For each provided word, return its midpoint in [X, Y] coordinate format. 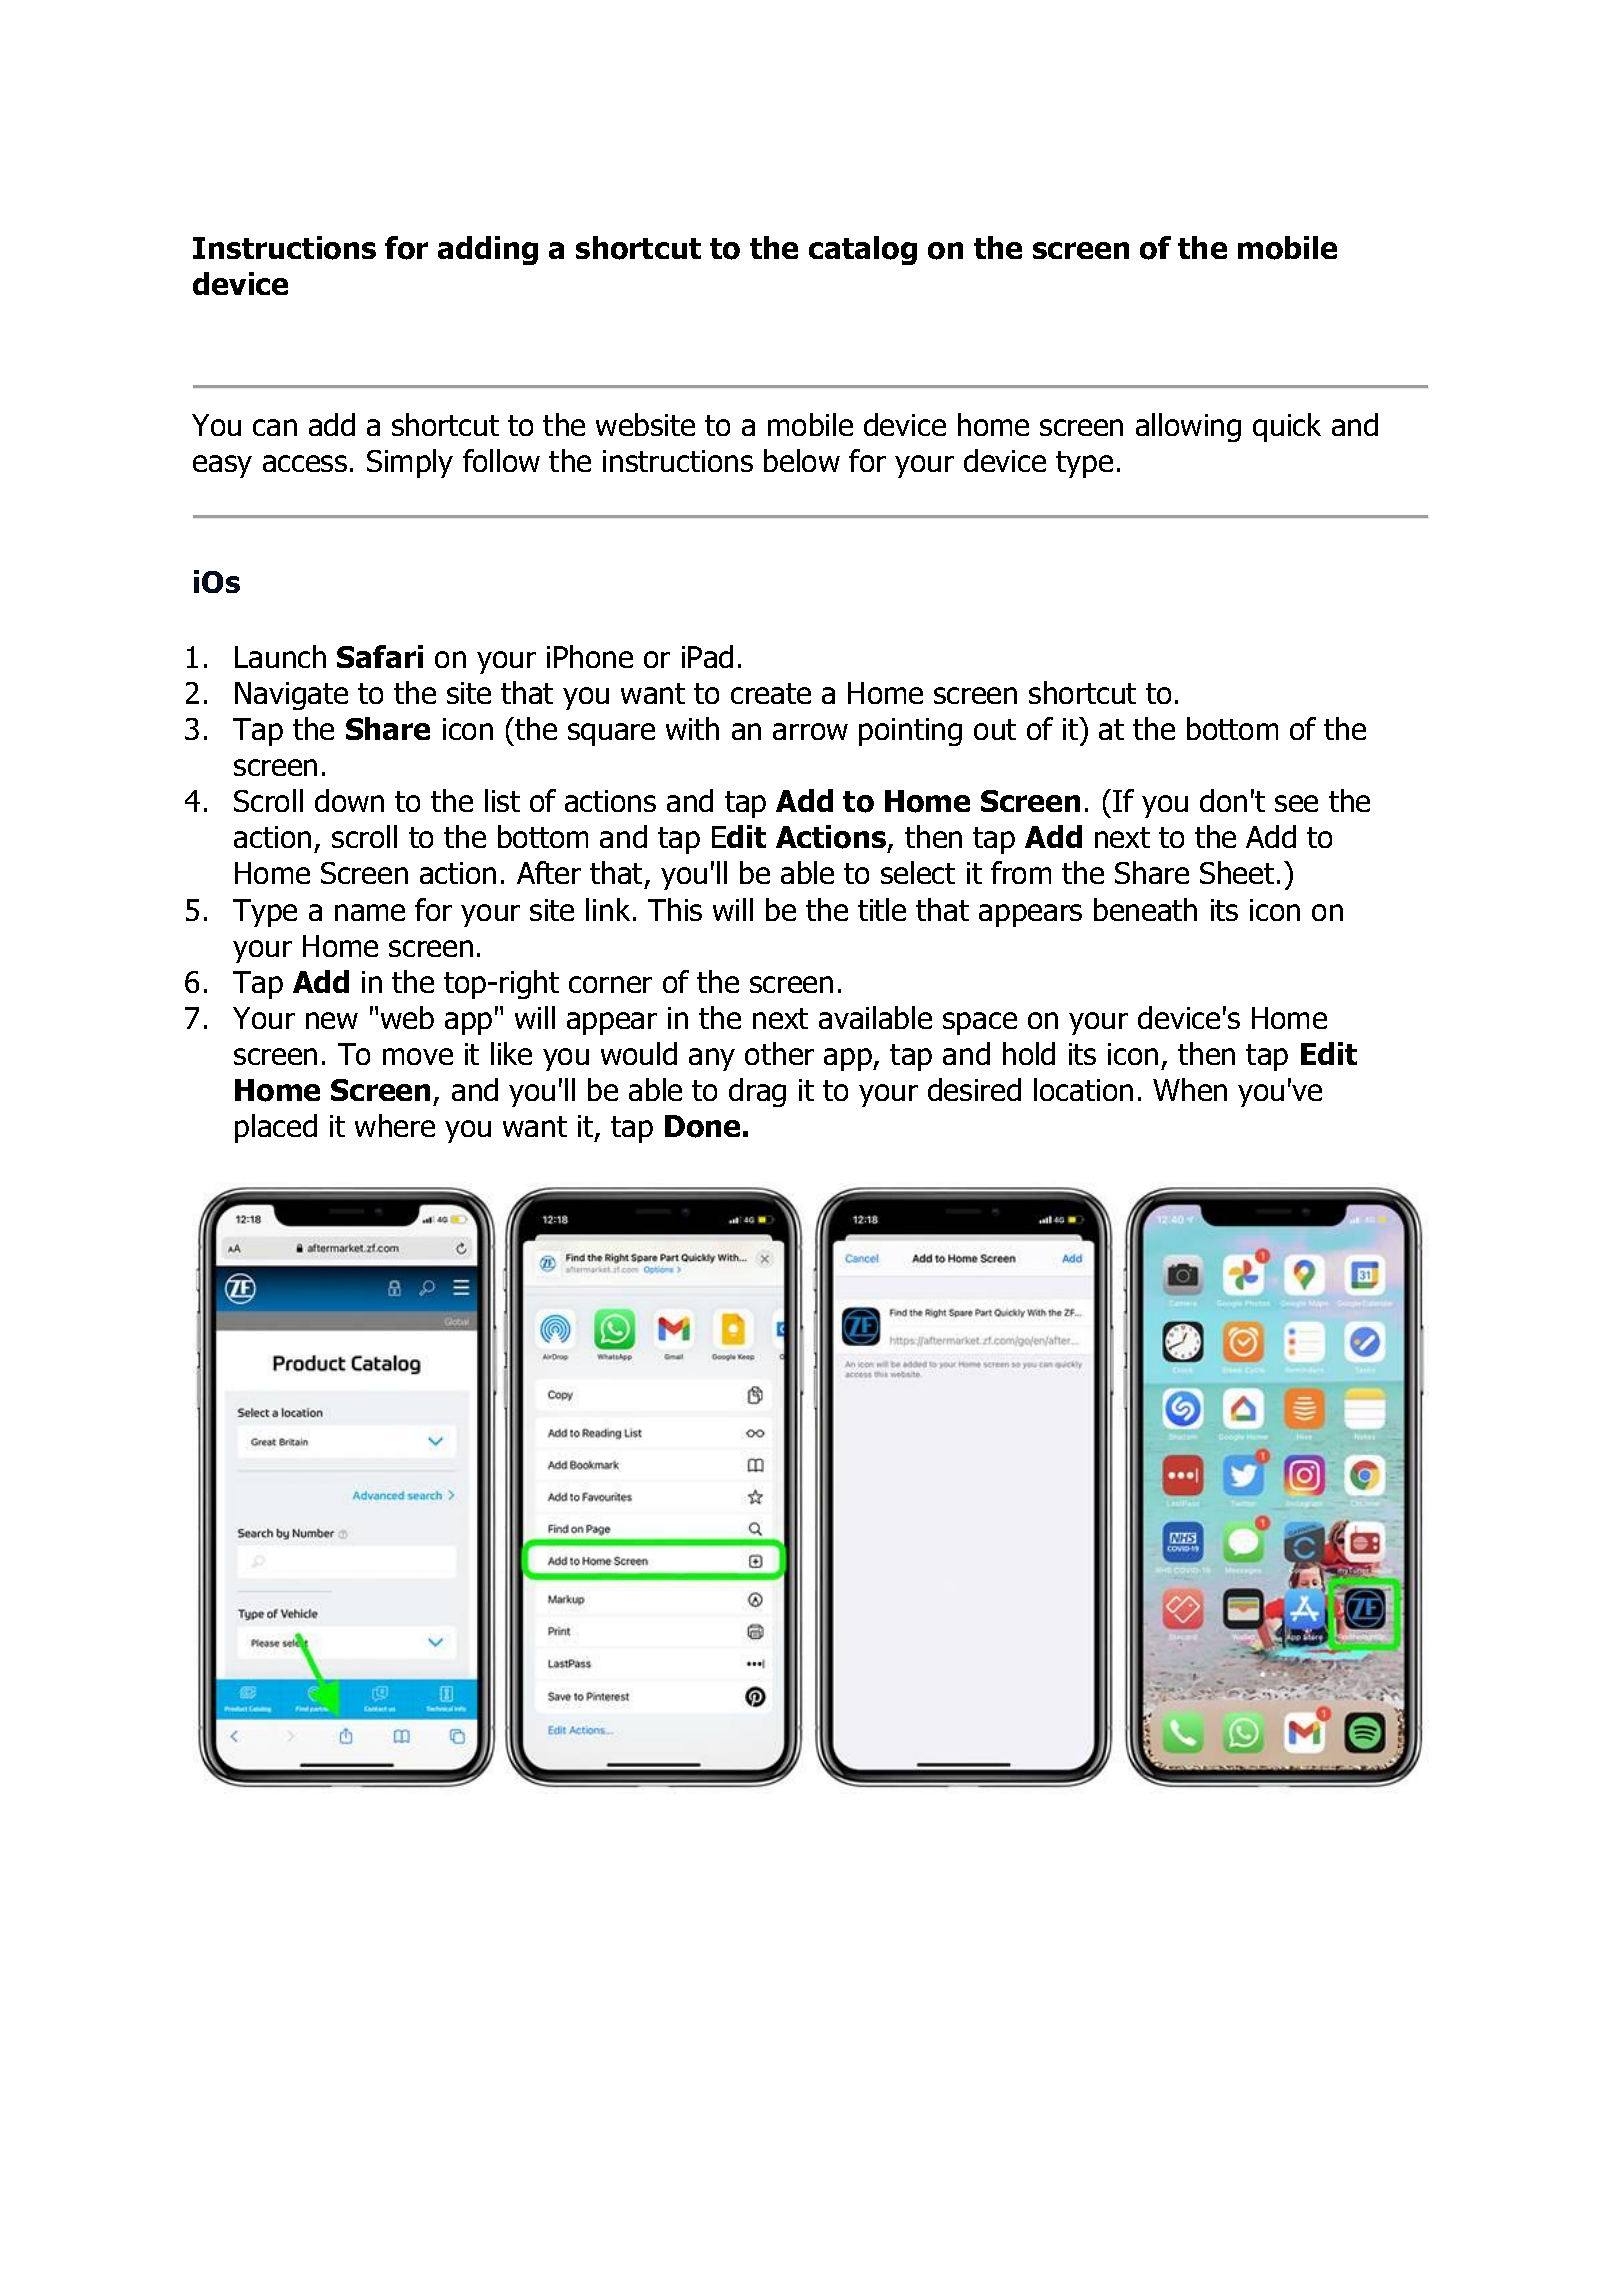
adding [488, 250]
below [802, 460]
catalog [863, 250]
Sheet [1237, 872]
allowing [1188, 427]
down [349, 800]
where [395, 1125]
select [918, 872]
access [305, 463]
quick [1287, 427]
